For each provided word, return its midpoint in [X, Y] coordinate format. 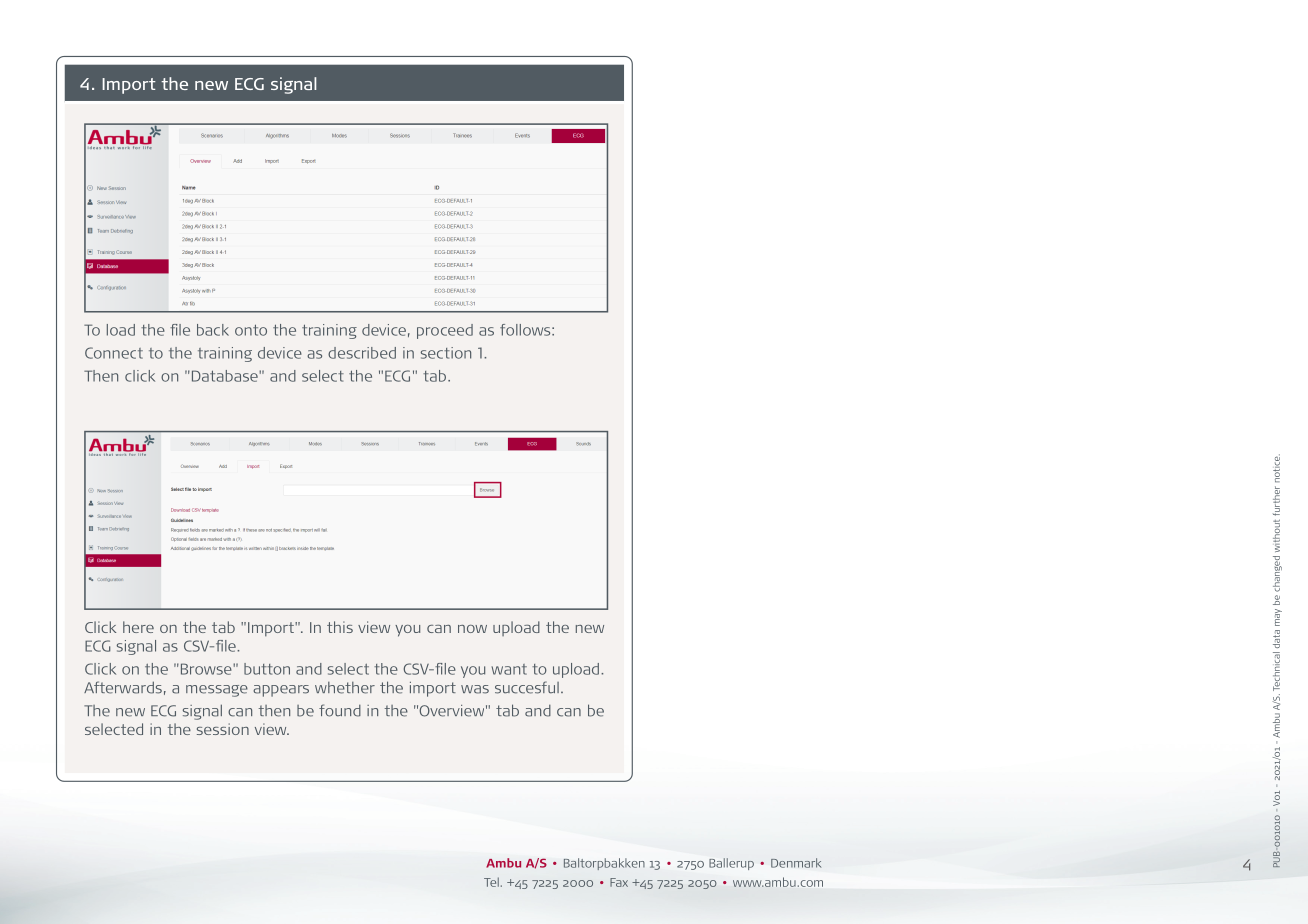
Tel [491, 882]
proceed [445, 331]
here [138, 627]
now [472, 629]
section [446, 353]
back [213, 330]
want [509, 669]
